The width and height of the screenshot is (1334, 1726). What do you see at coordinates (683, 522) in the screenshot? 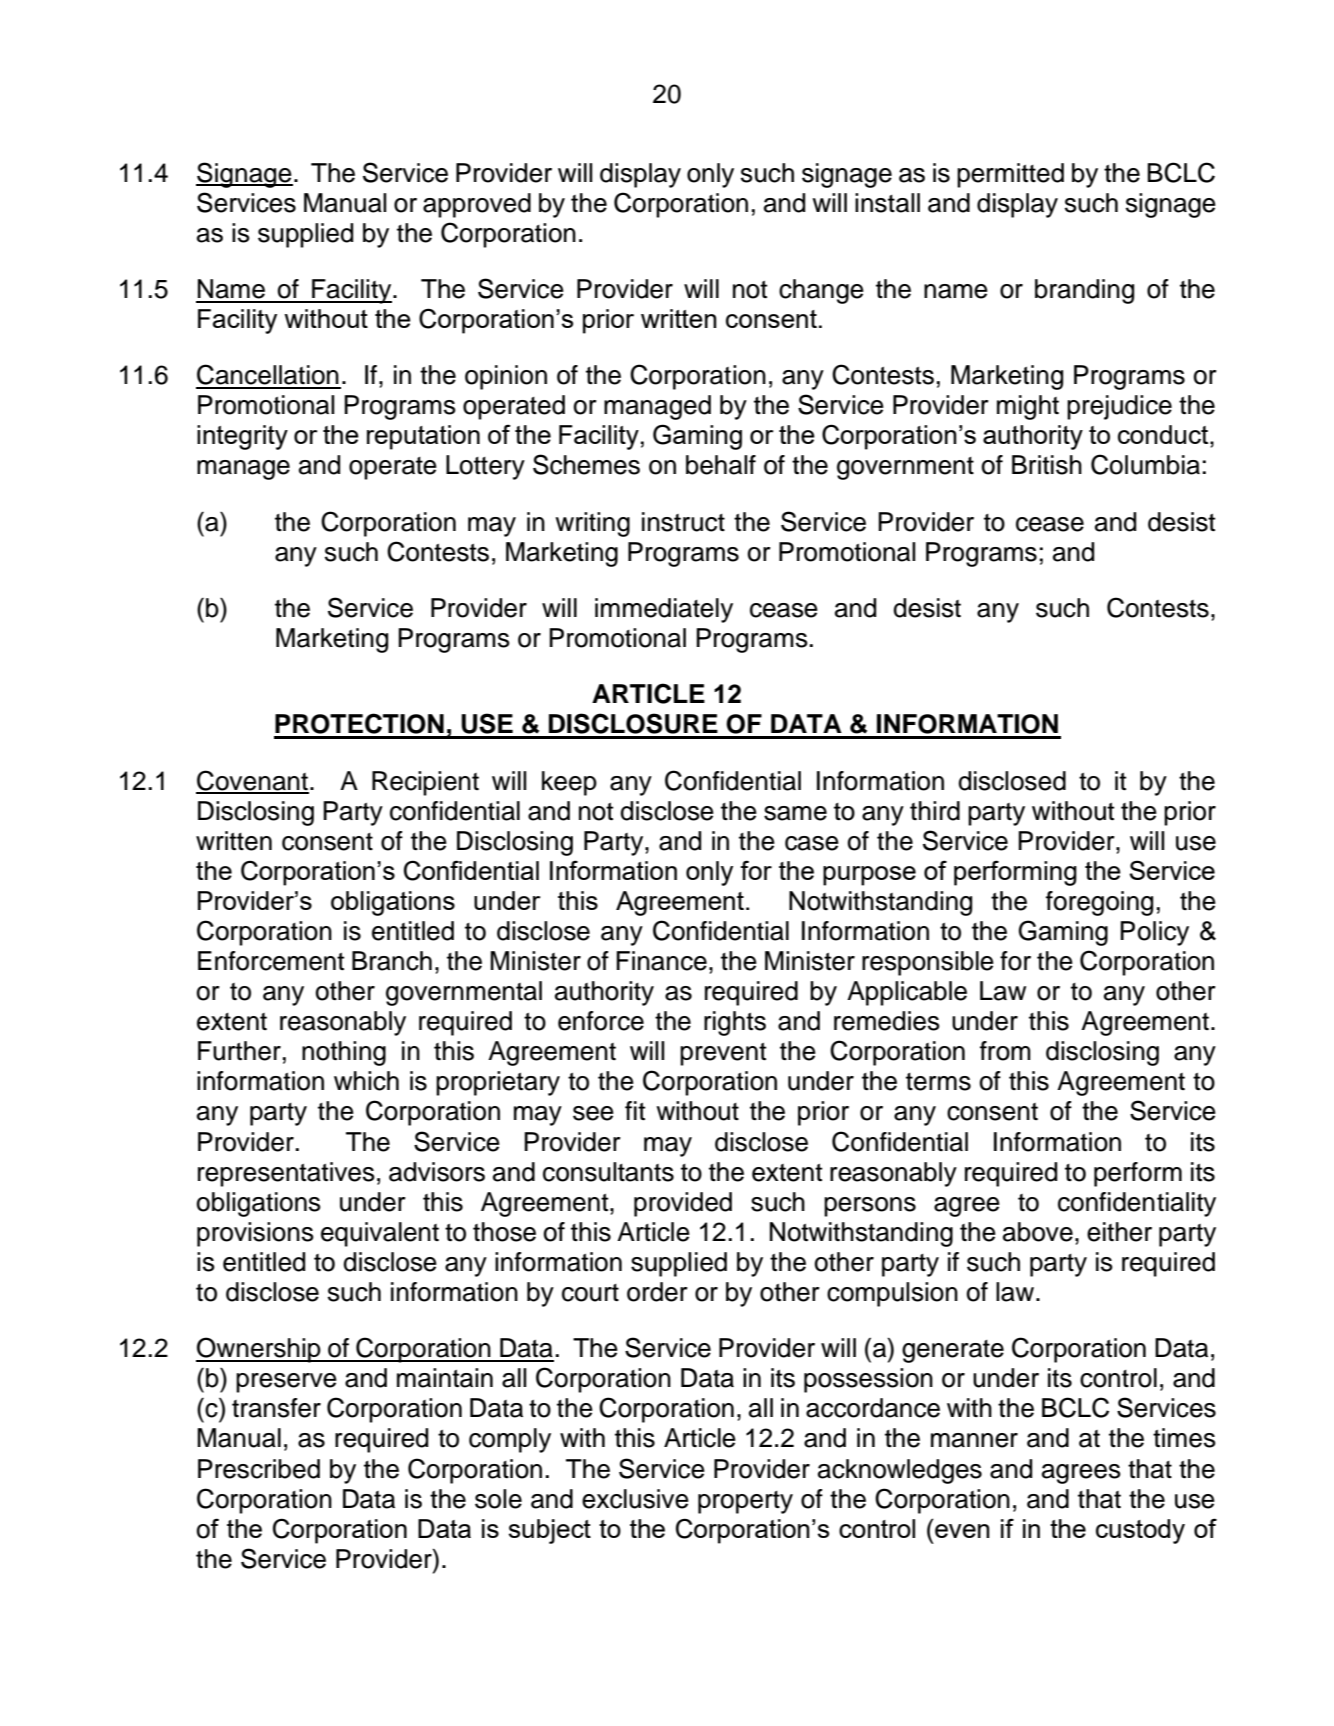
I see `instruct` at bounding box center [683, 522].
